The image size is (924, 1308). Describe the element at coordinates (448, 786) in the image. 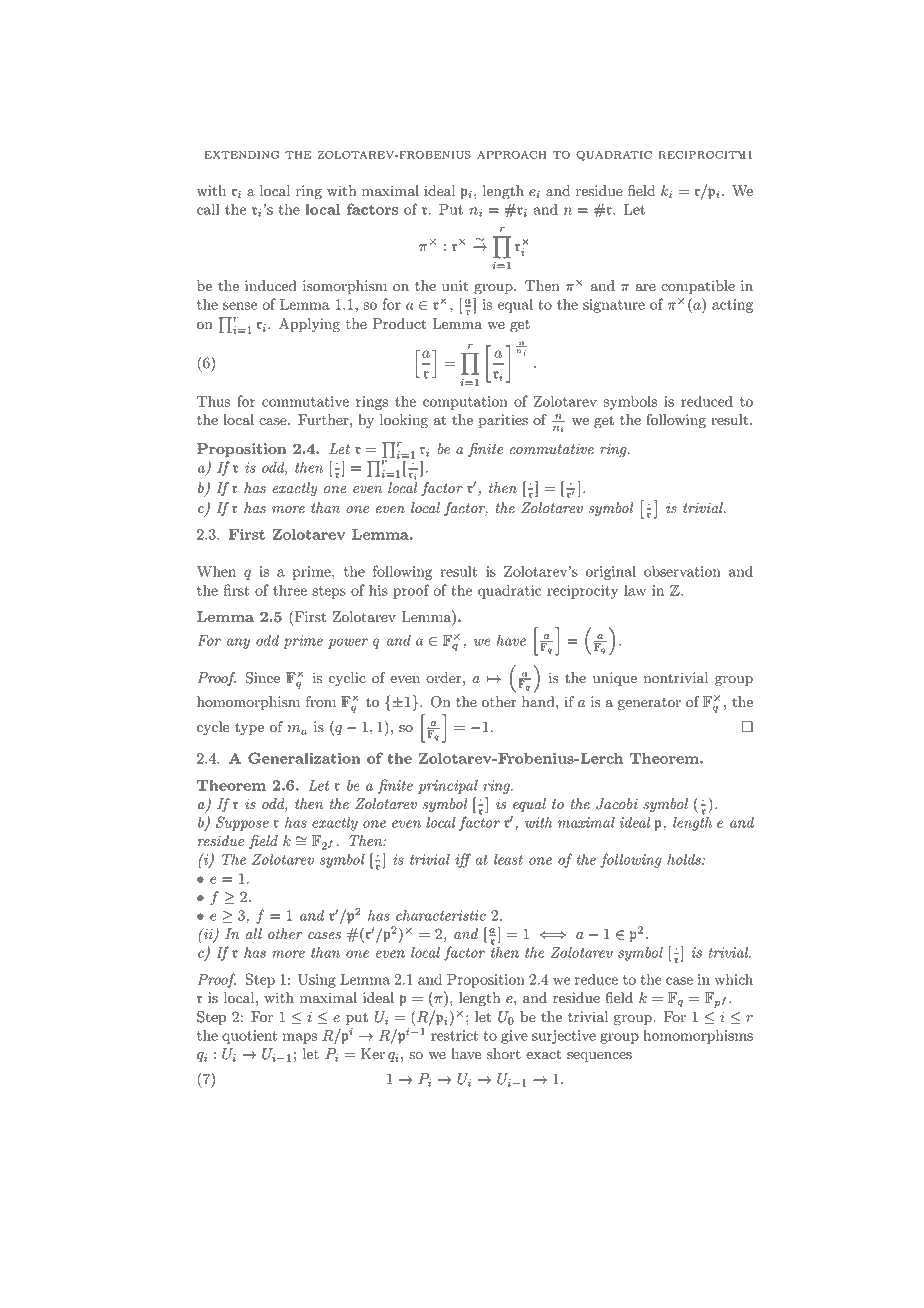

I see `principal` at that location.
